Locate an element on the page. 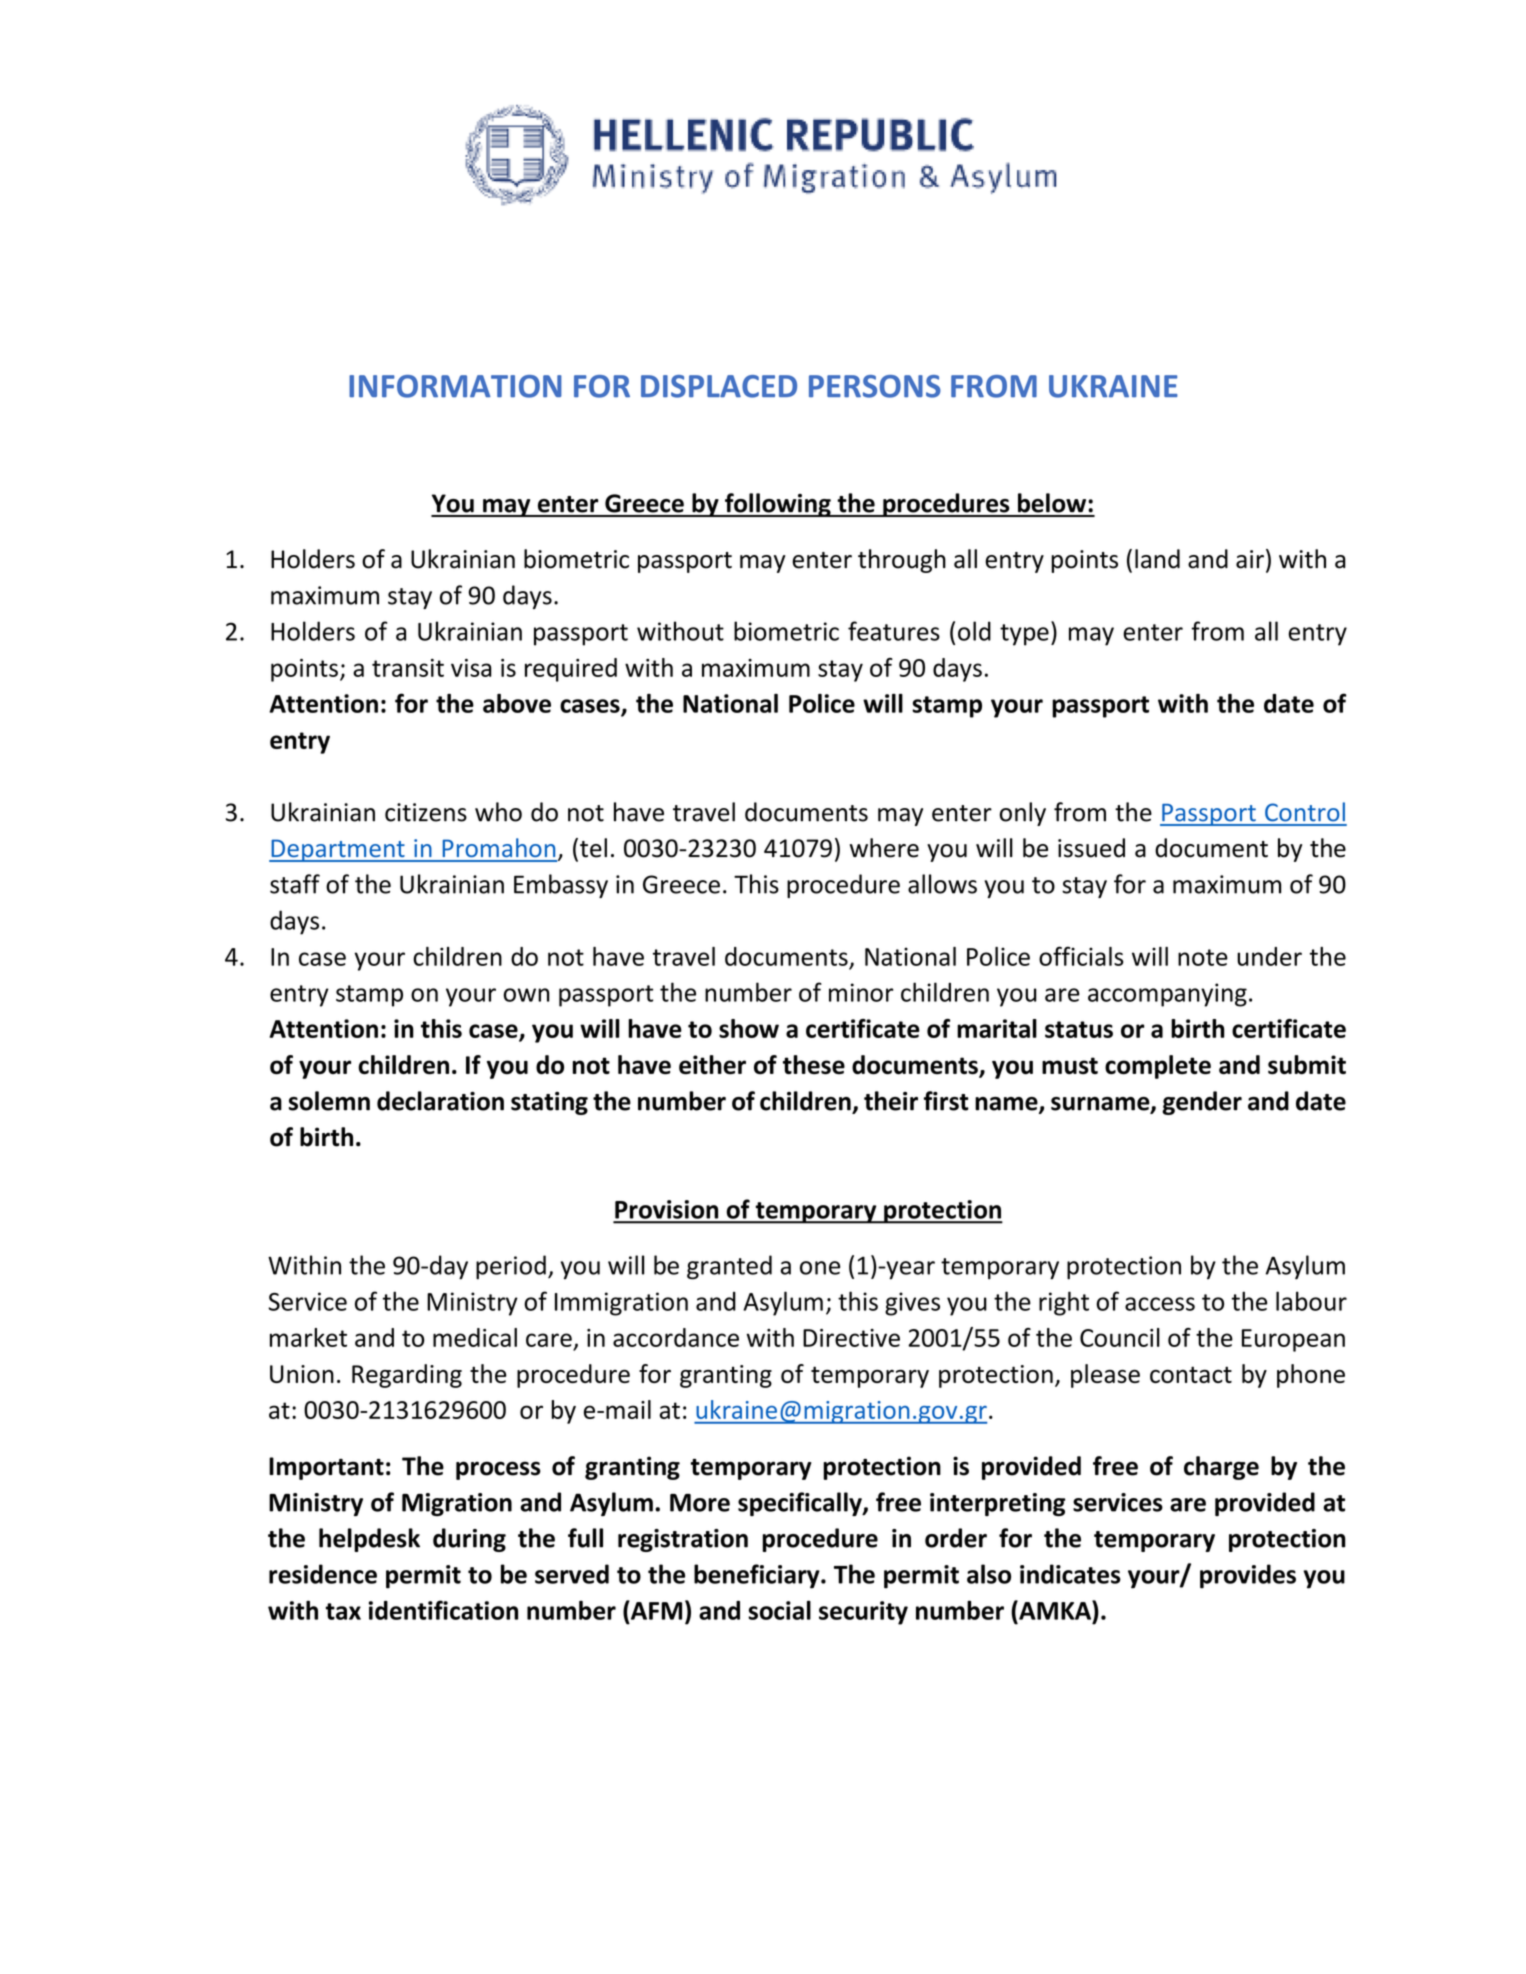  land is located at coordinates (1157, 559).
